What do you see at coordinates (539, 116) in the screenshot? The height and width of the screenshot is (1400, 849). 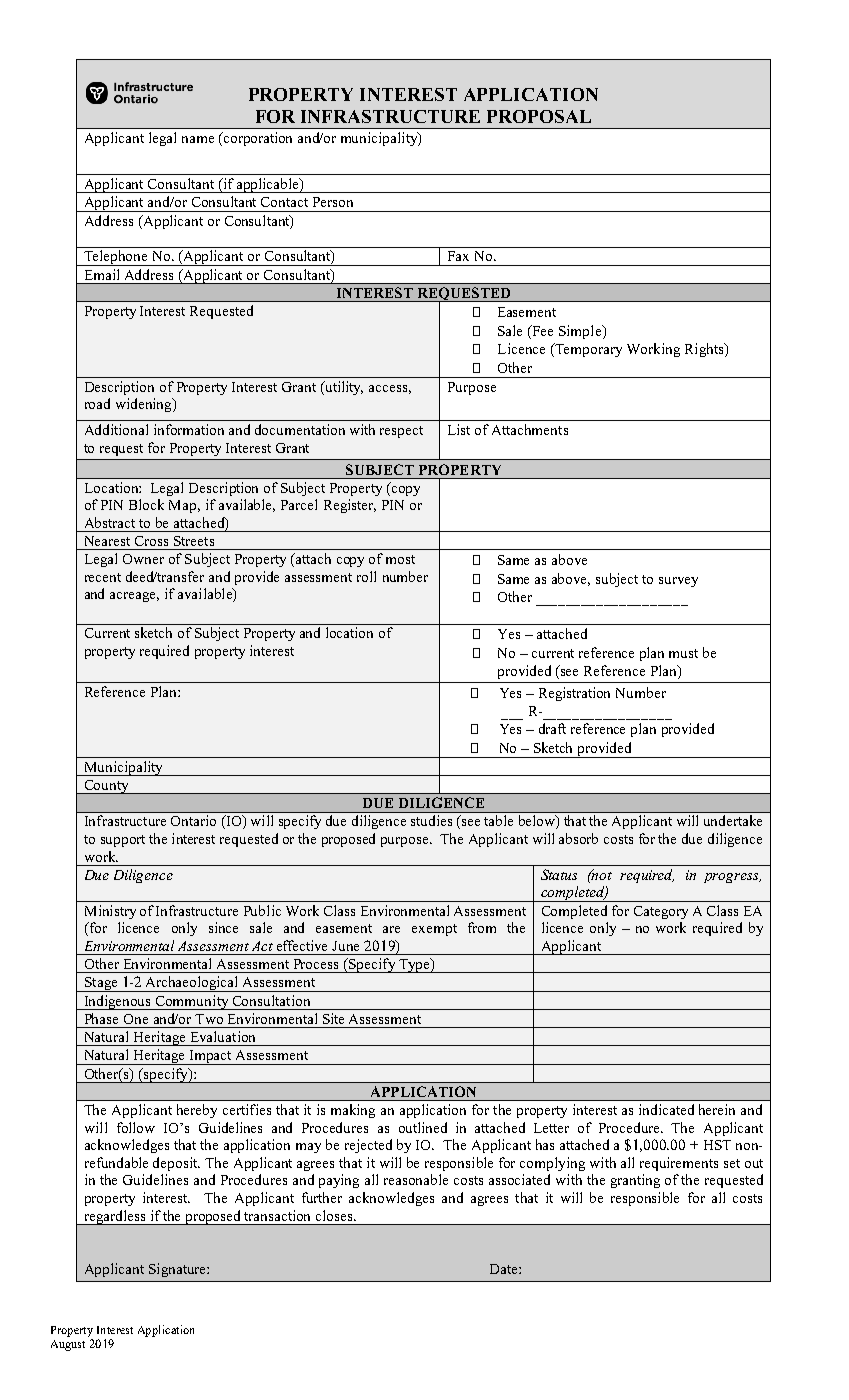 I see `PROPOSAL` at bounding box center [539, 116].
